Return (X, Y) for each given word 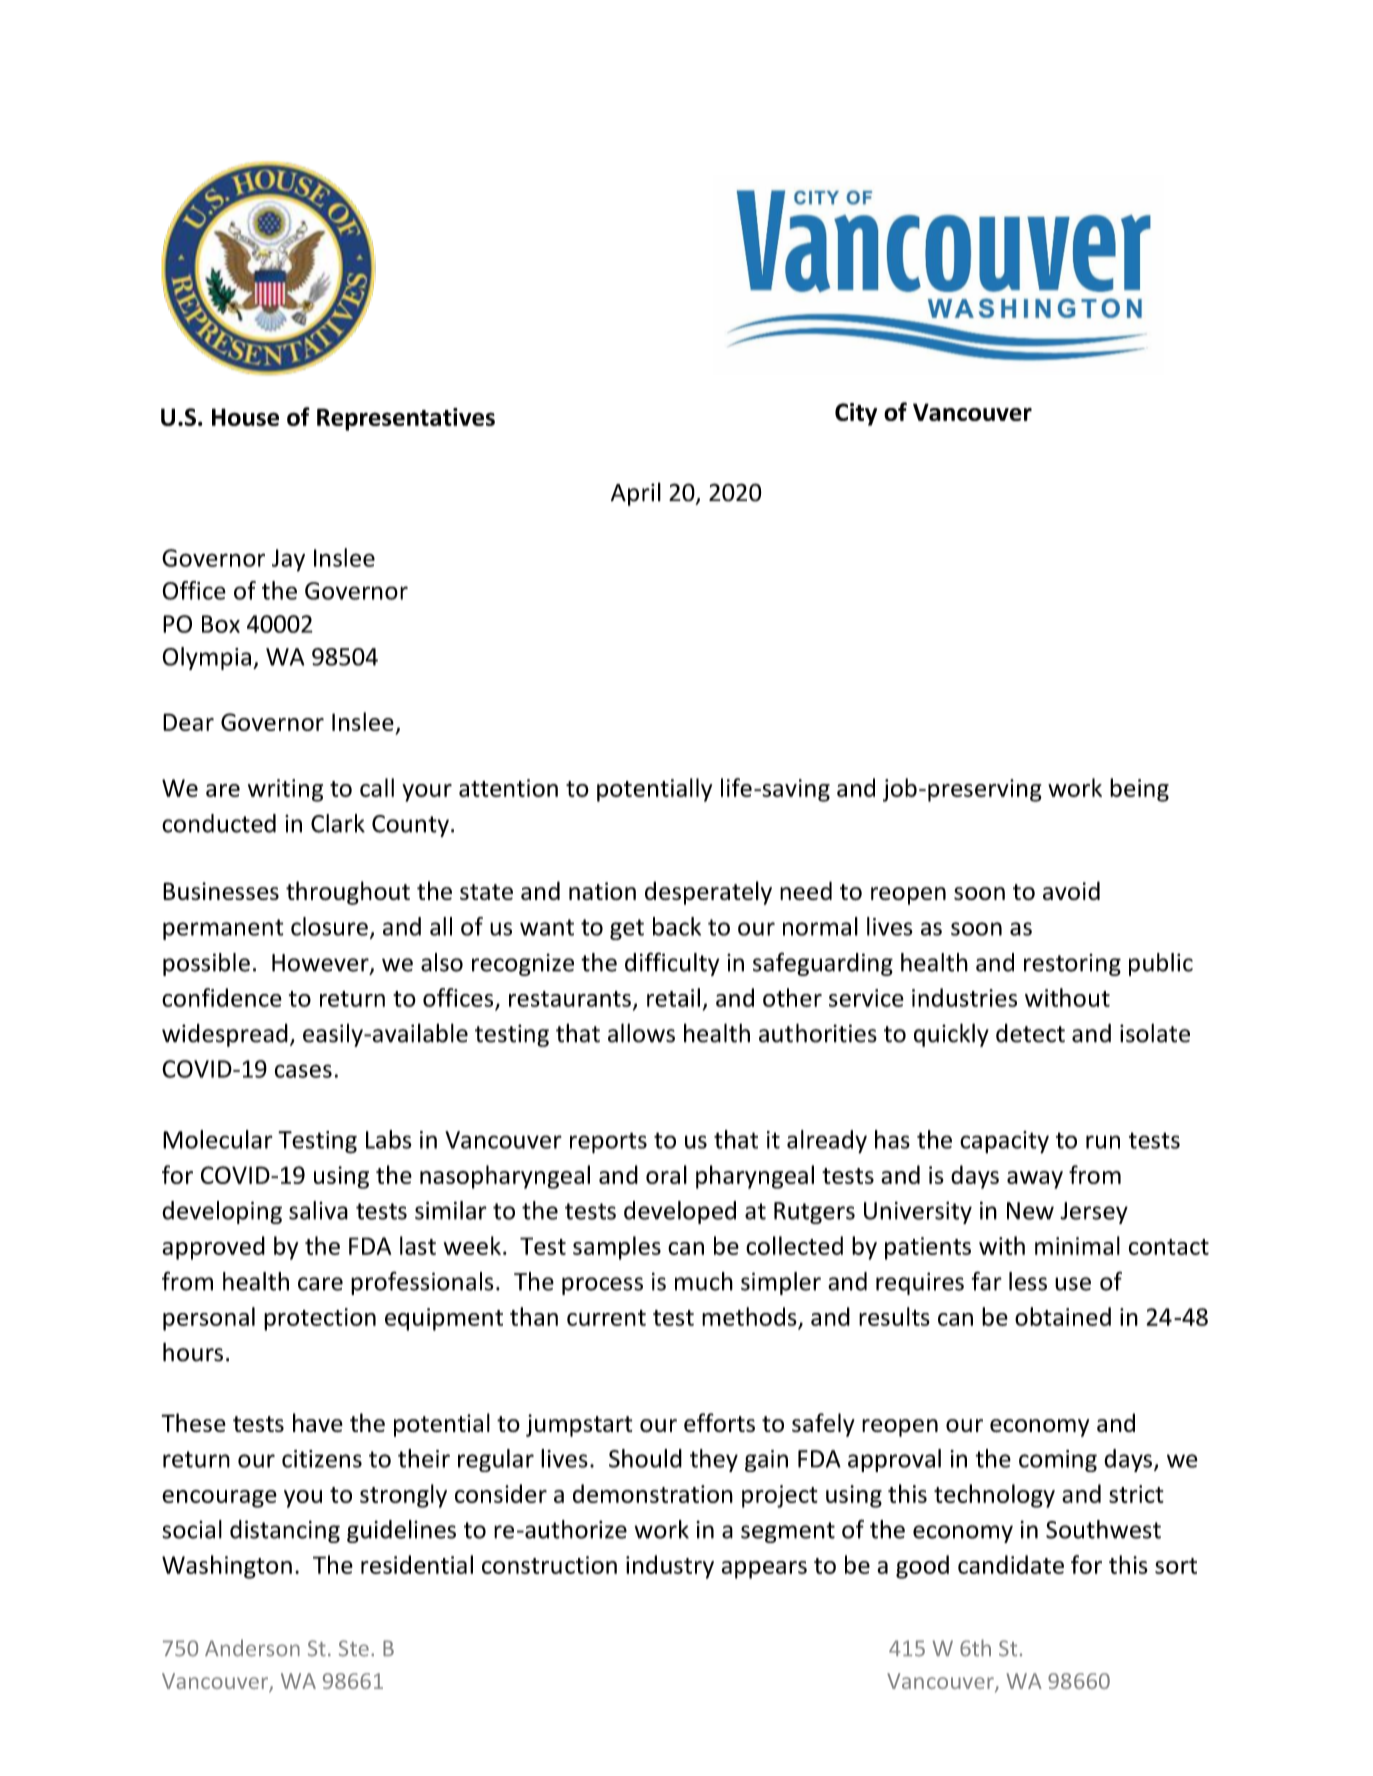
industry (670, 1567)
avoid (1071, 890)
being (1139, 790)
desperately (708, 893)
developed (680, 1212)
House (245, 417)
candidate (1011, 1564)
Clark (338, 823)
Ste (354, 1648)
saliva (318, 1210)
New (1030, 1211)
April (636, 494)
